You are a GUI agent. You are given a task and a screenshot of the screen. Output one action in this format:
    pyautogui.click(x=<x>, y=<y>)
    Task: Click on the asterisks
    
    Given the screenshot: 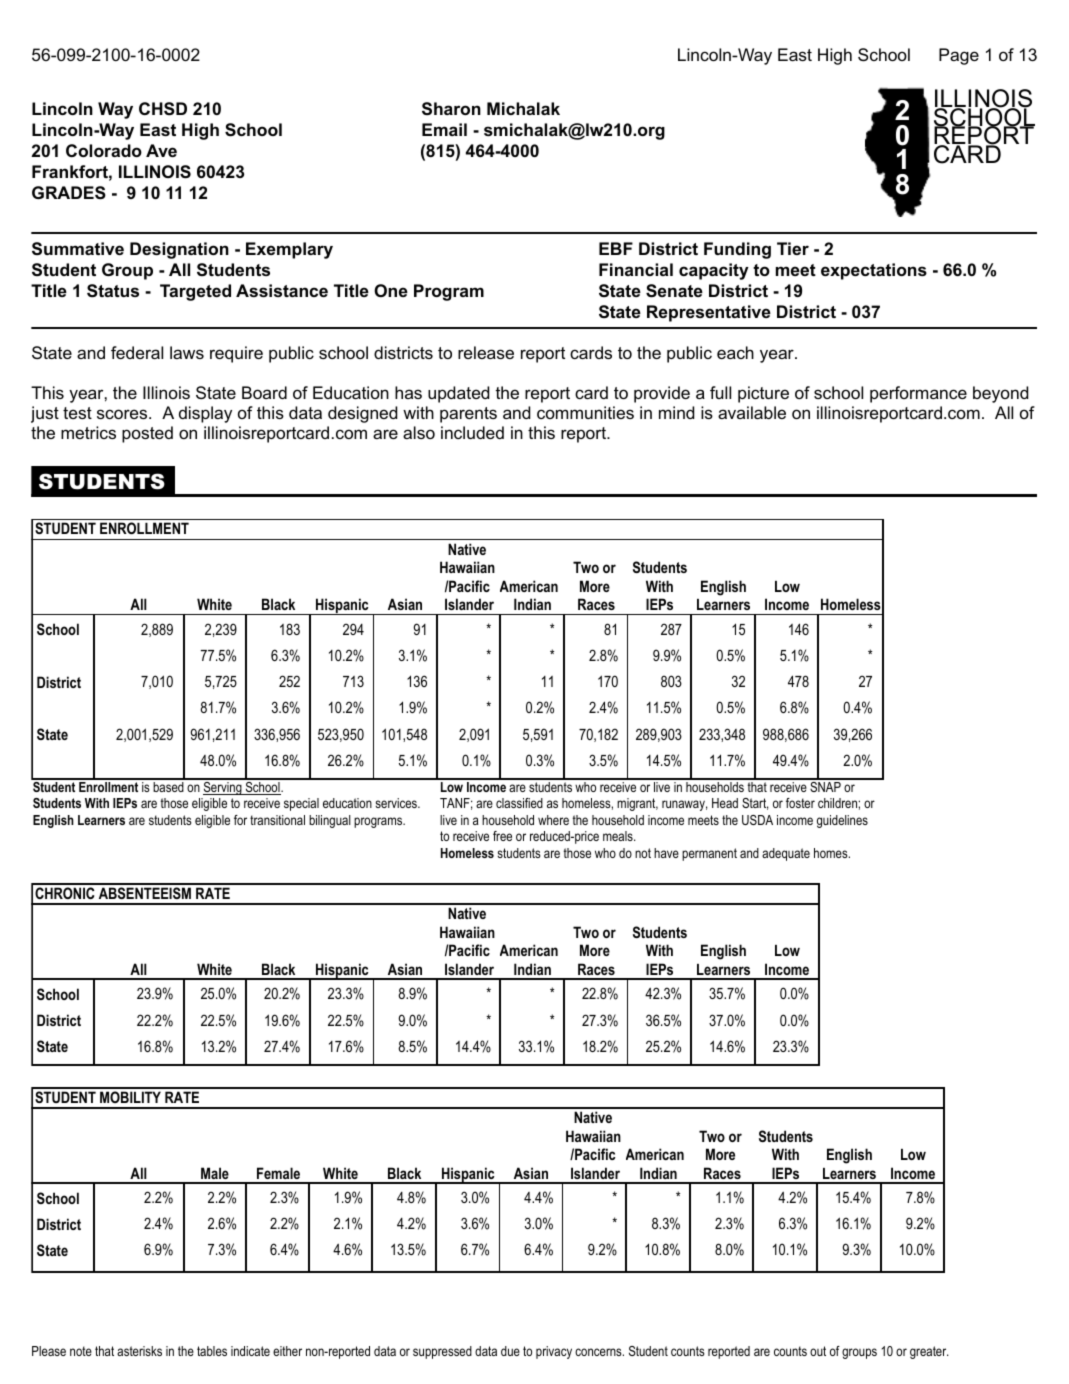 What is the action you would take?
    pyautogui.click(x=139, y=1351)
